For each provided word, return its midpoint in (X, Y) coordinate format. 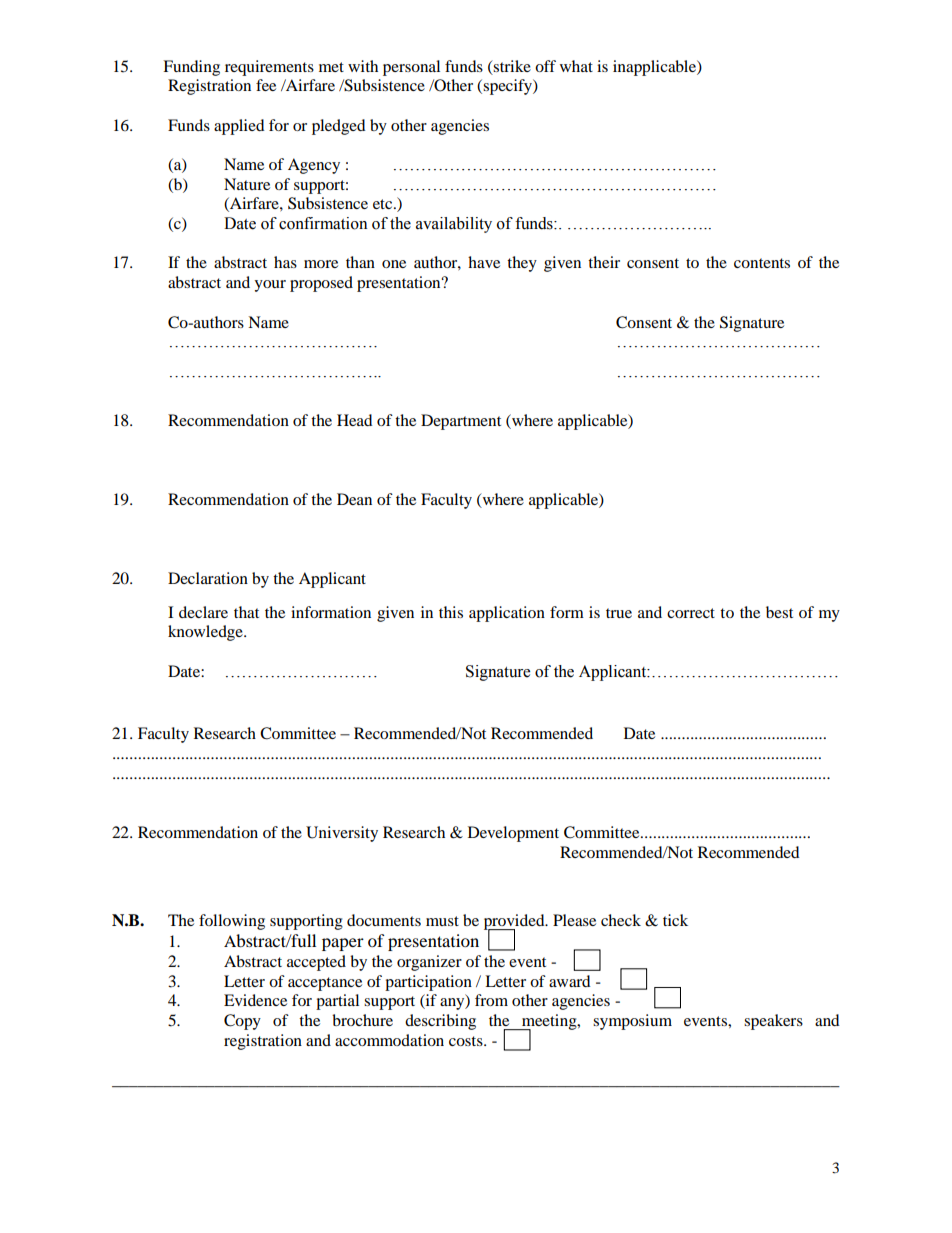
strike (511, 67)
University (342, 834)
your (270, 286)
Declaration (208, 578)
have (484, 262)
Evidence (255, 1000)
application (507, 614)
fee (266, 85)
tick (675, 920)
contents (762, 263)
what (576, 66)
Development (513, 834)
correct (691, 613)
